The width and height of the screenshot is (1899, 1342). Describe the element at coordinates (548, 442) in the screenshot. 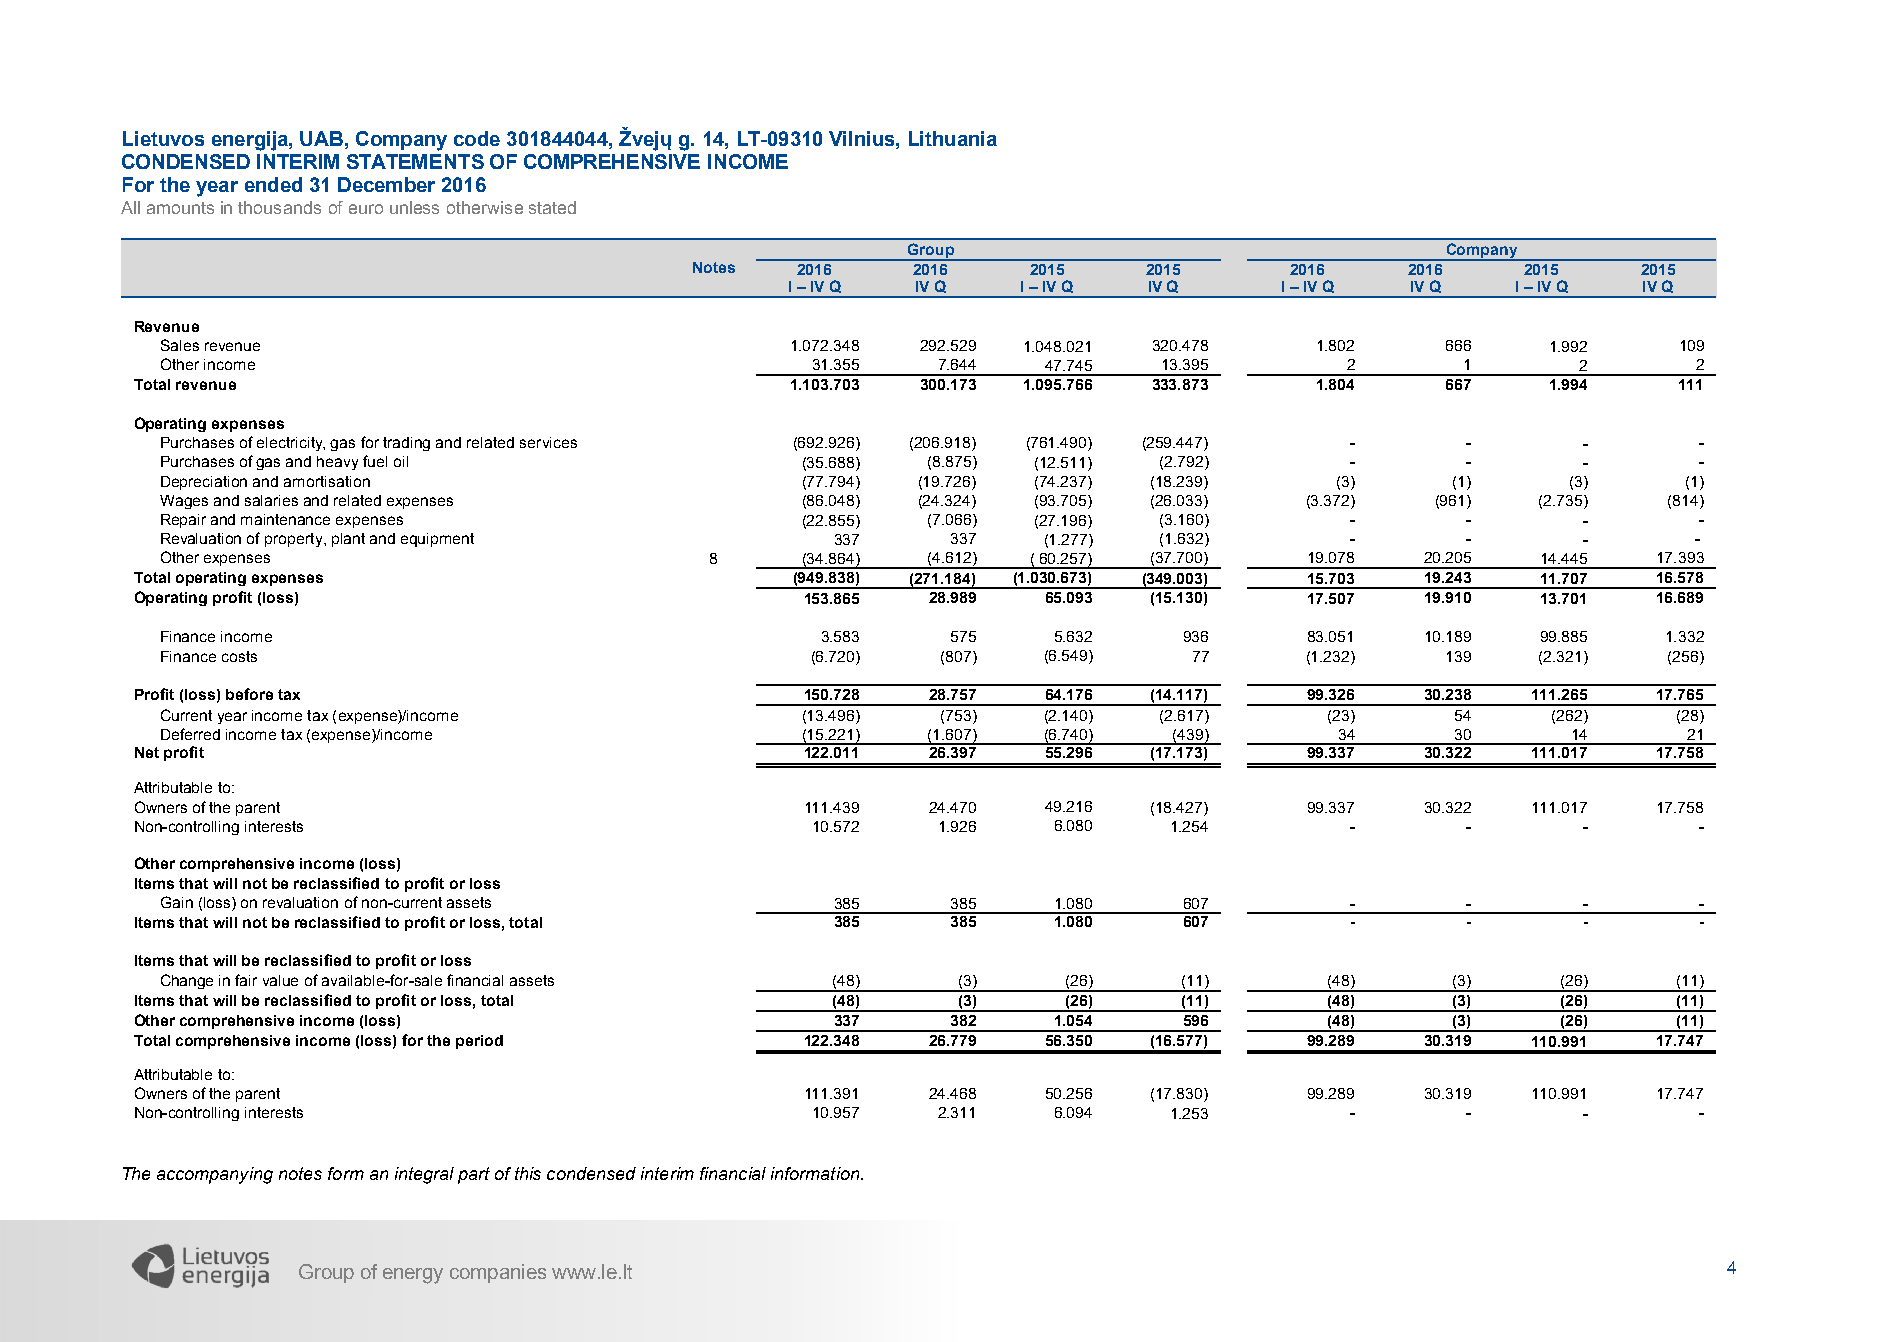

I see `services` at that location.
